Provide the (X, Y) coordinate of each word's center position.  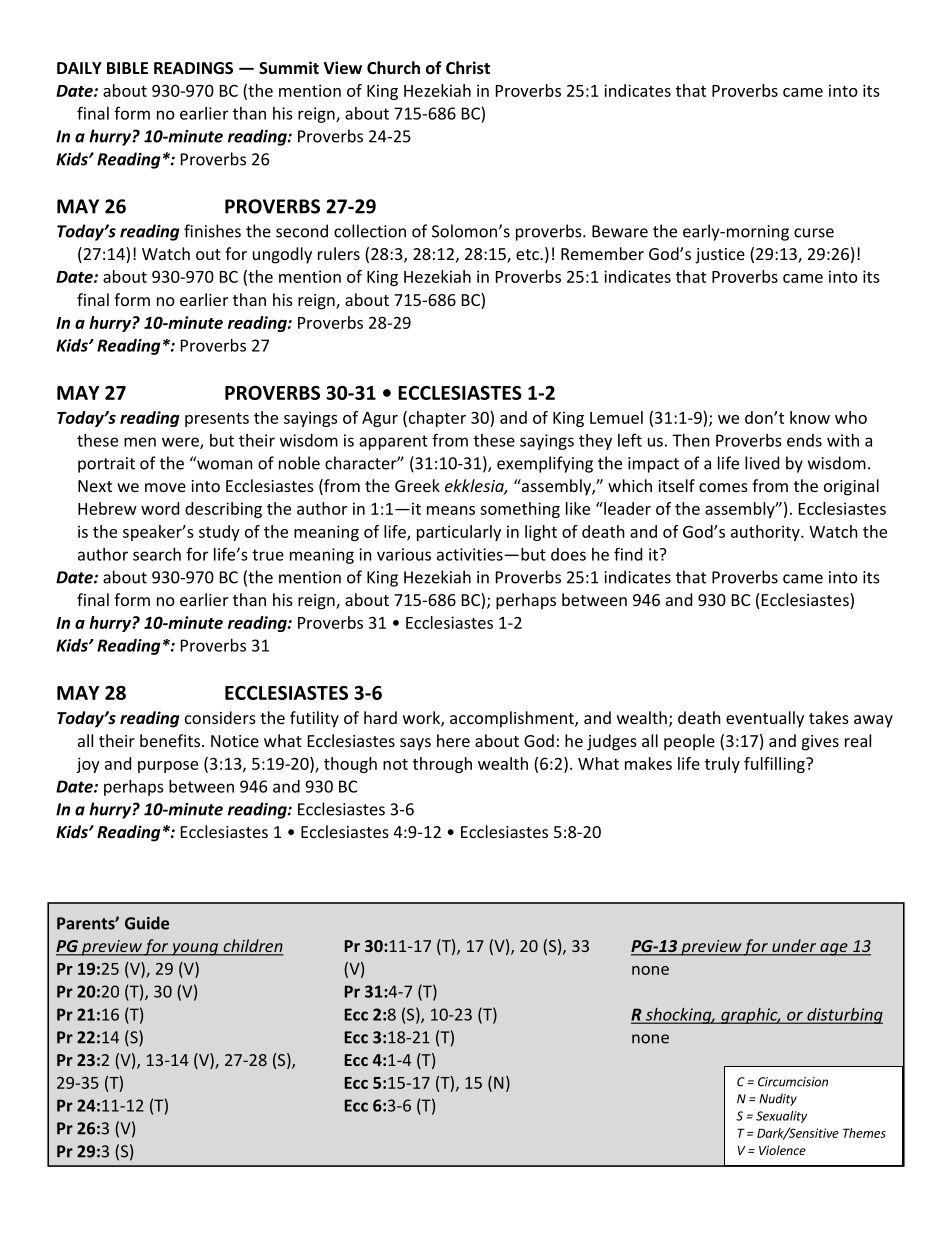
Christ (468, 67)
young (195, 949)
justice (720, 256)
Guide (147, 923)
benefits (171, 740)
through (442, 765)
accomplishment (513, 719)
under (794, 947)
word (160, 508)
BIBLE (127, 68)
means (451, 510)
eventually (765, 719)
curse (814, 233)
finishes (212, 231)
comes (723, 487)
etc (528, 254)
